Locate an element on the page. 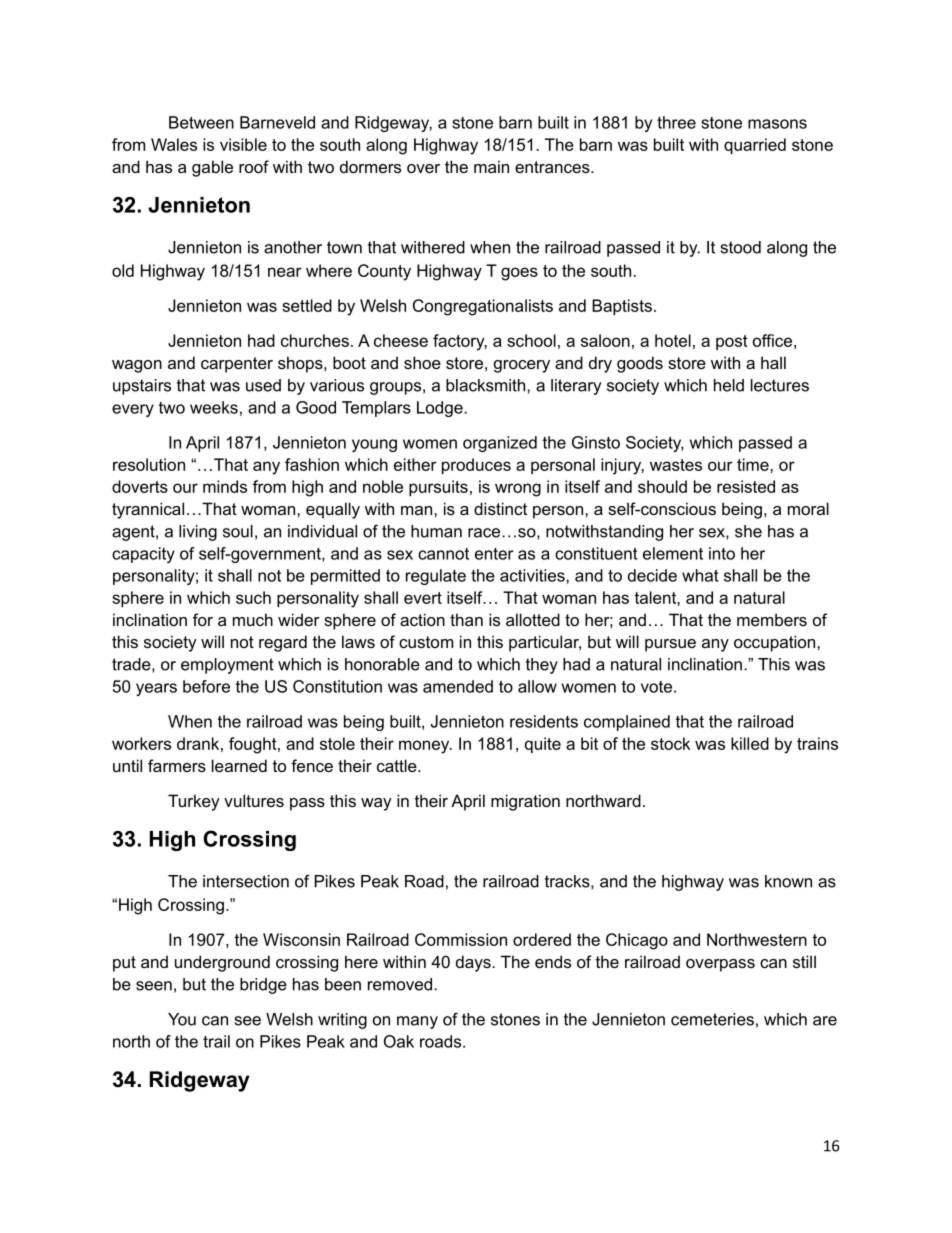 The image size is (952, 1233). gable is located at coordinates (212, 168).
